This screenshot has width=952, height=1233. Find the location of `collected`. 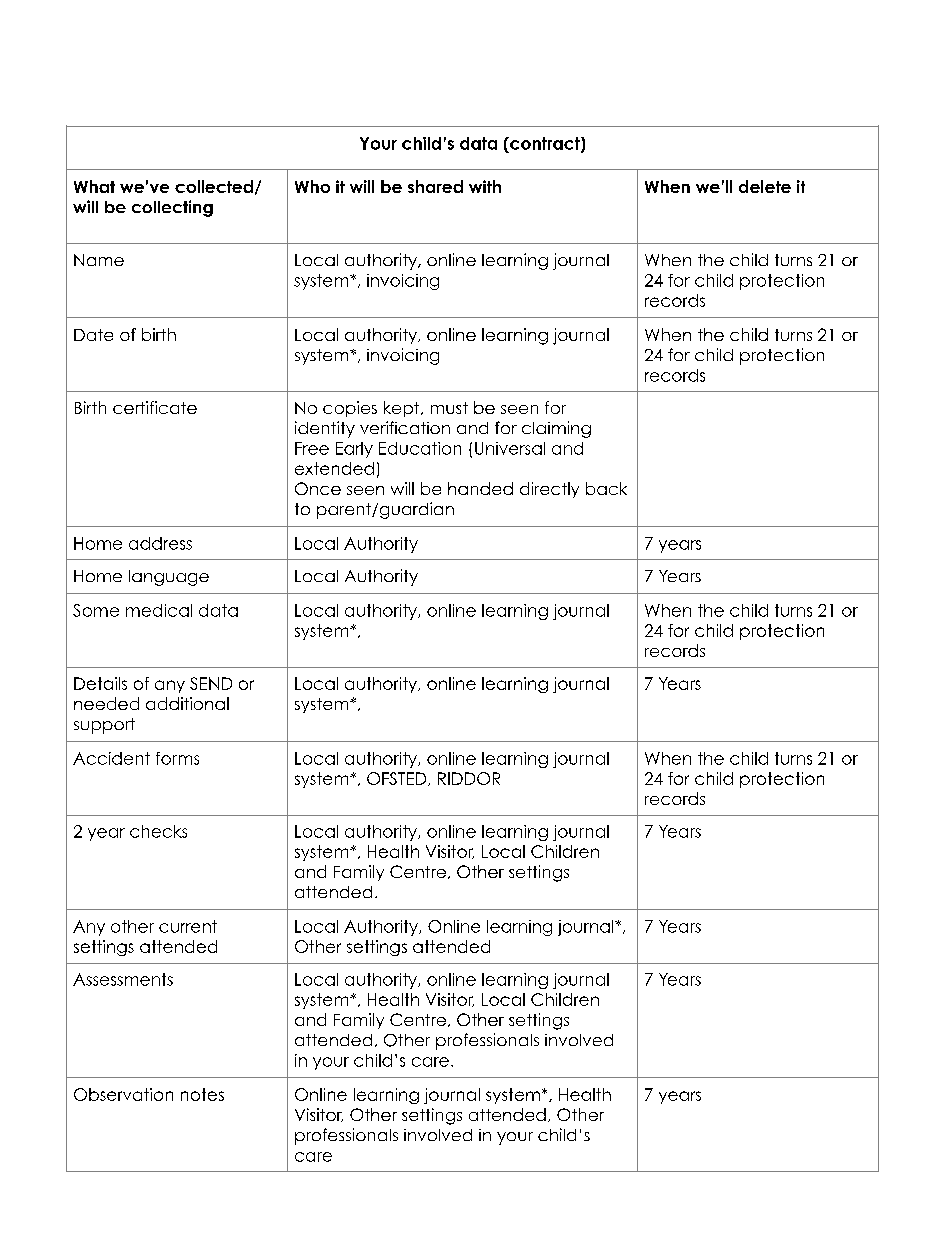

collected is located at coordinates (214, 186).
